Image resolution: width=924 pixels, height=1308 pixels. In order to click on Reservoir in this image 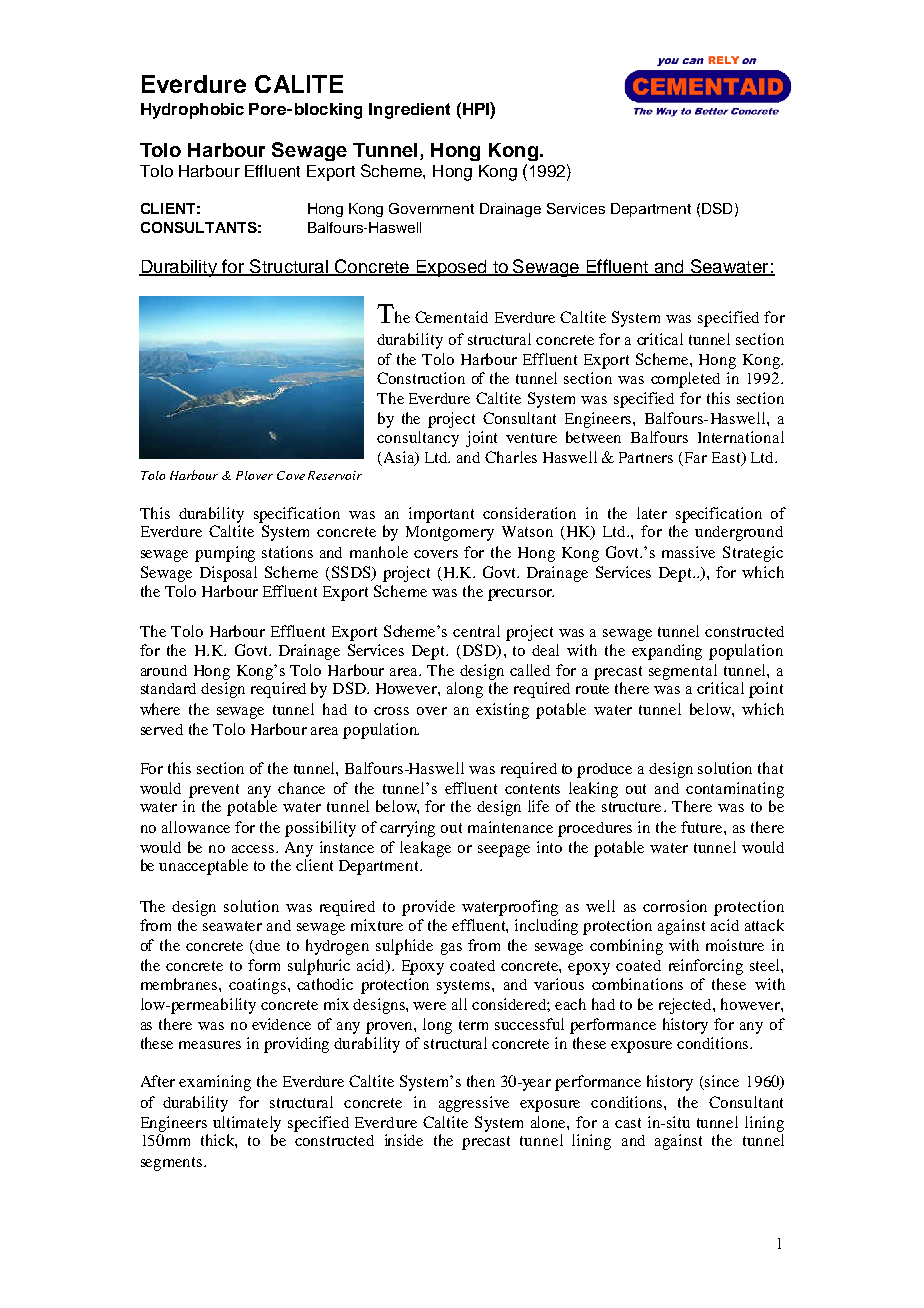, I will do `click(335, 475)`.
